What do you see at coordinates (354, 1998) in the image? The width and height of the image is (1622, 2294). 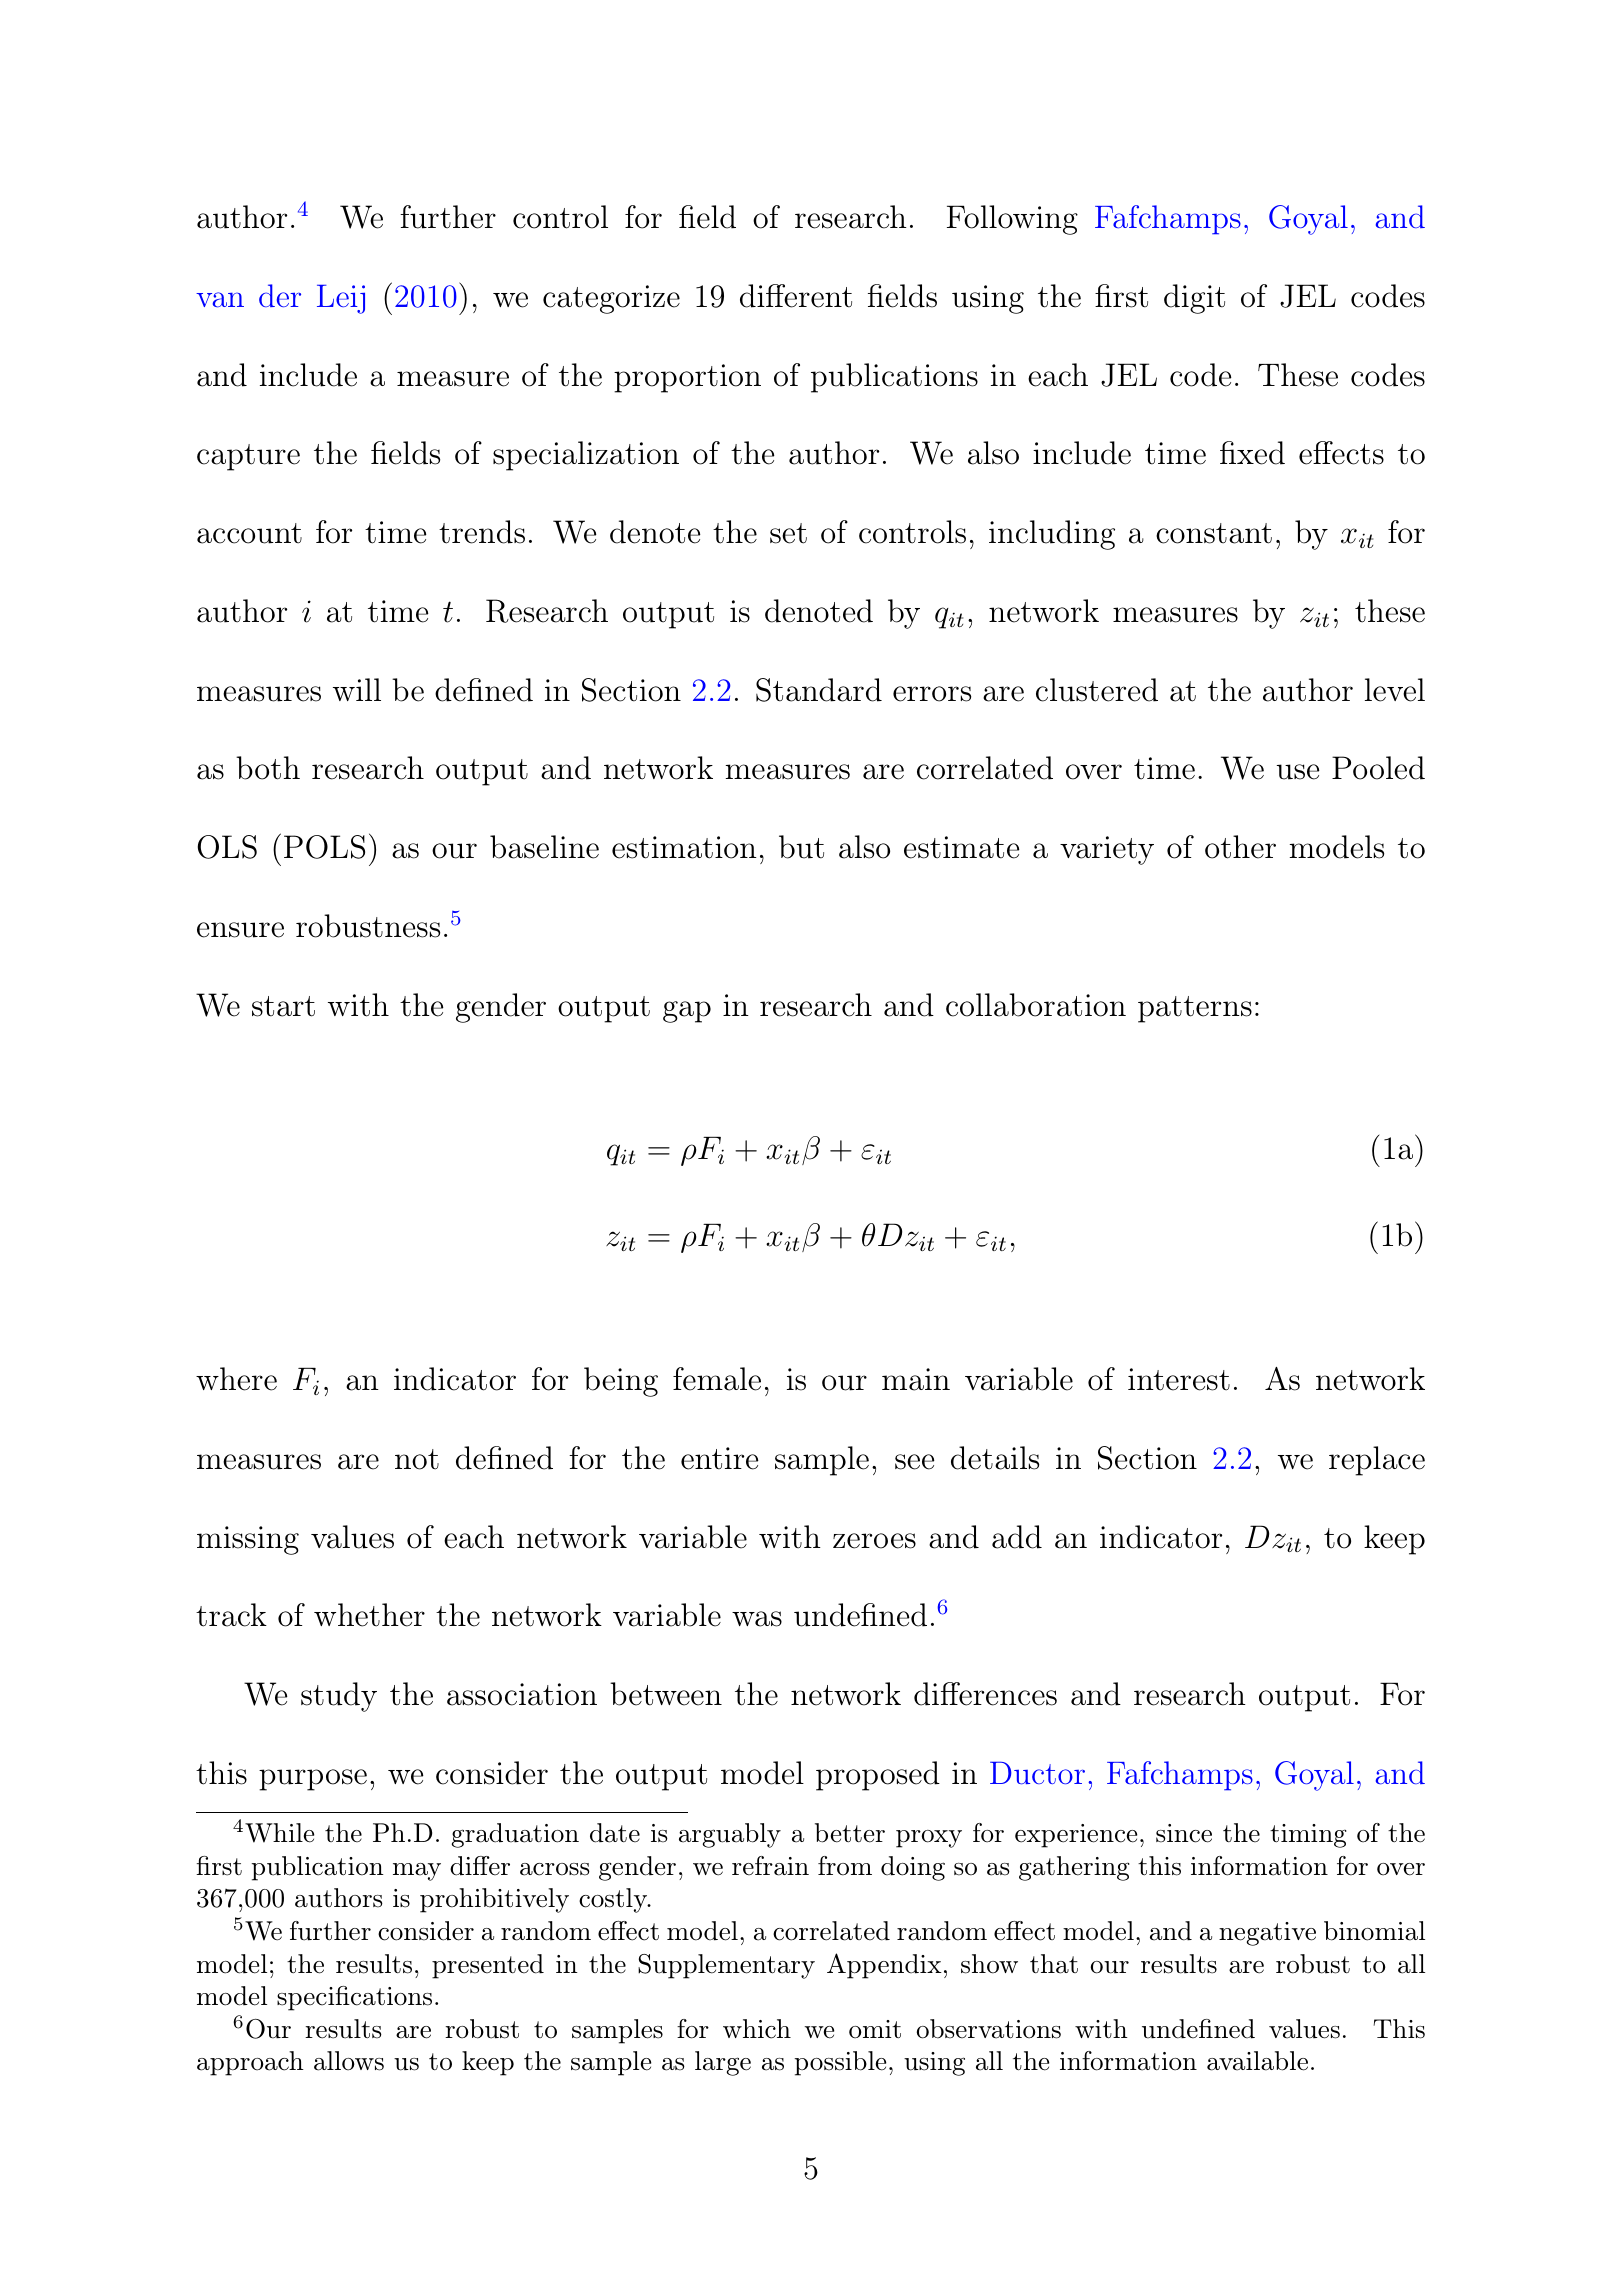 I see `specifications` at bounding box center [354, 1998].
